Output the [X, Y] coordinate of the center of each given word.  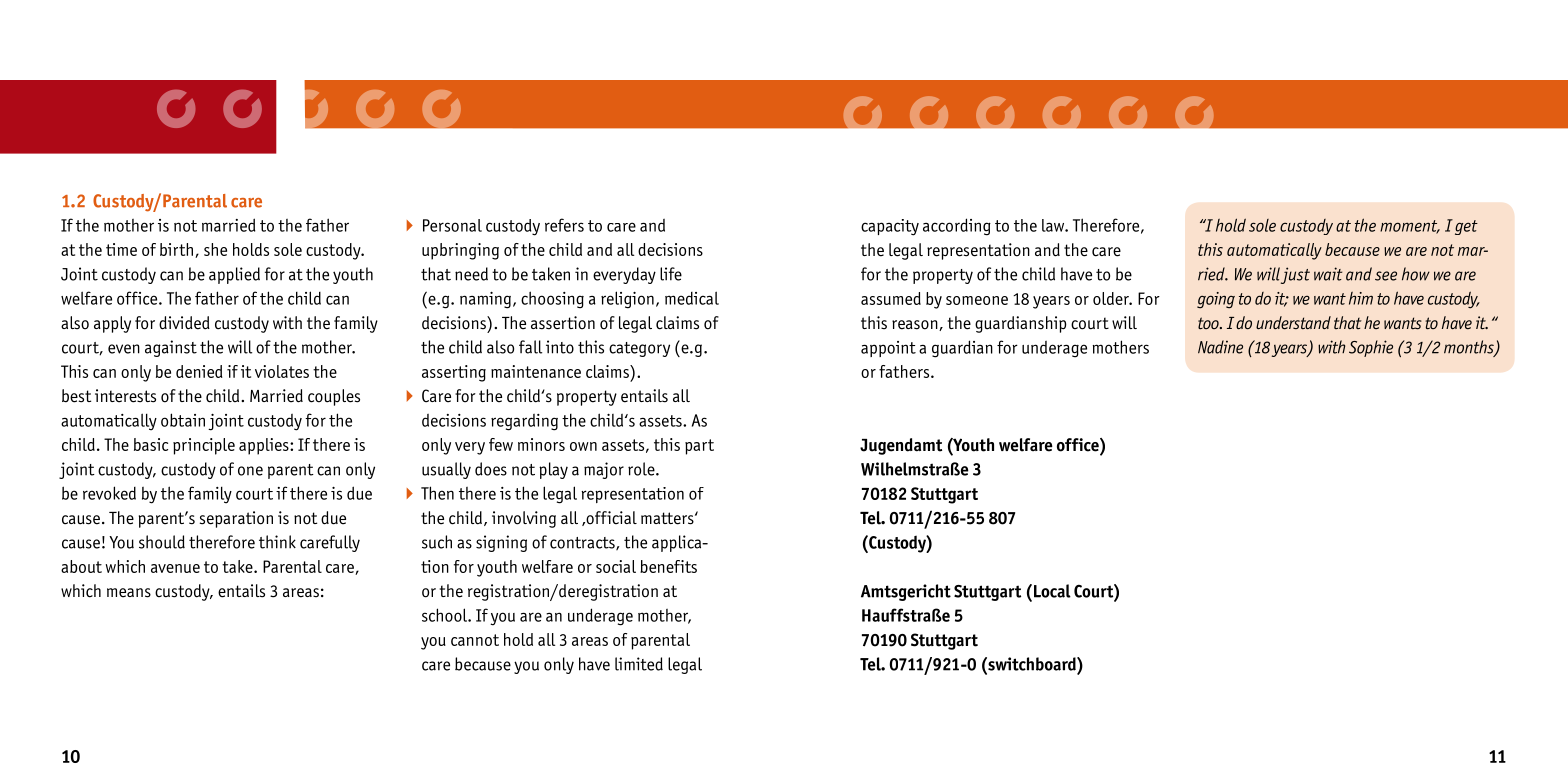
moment [1410, 227]
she [215, 249]
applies [265, 446]
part [699, 447]
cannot [475, 640]
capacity [890, 227]
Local [1052, 591]
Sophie [1371, 348]
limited [639, 664]
